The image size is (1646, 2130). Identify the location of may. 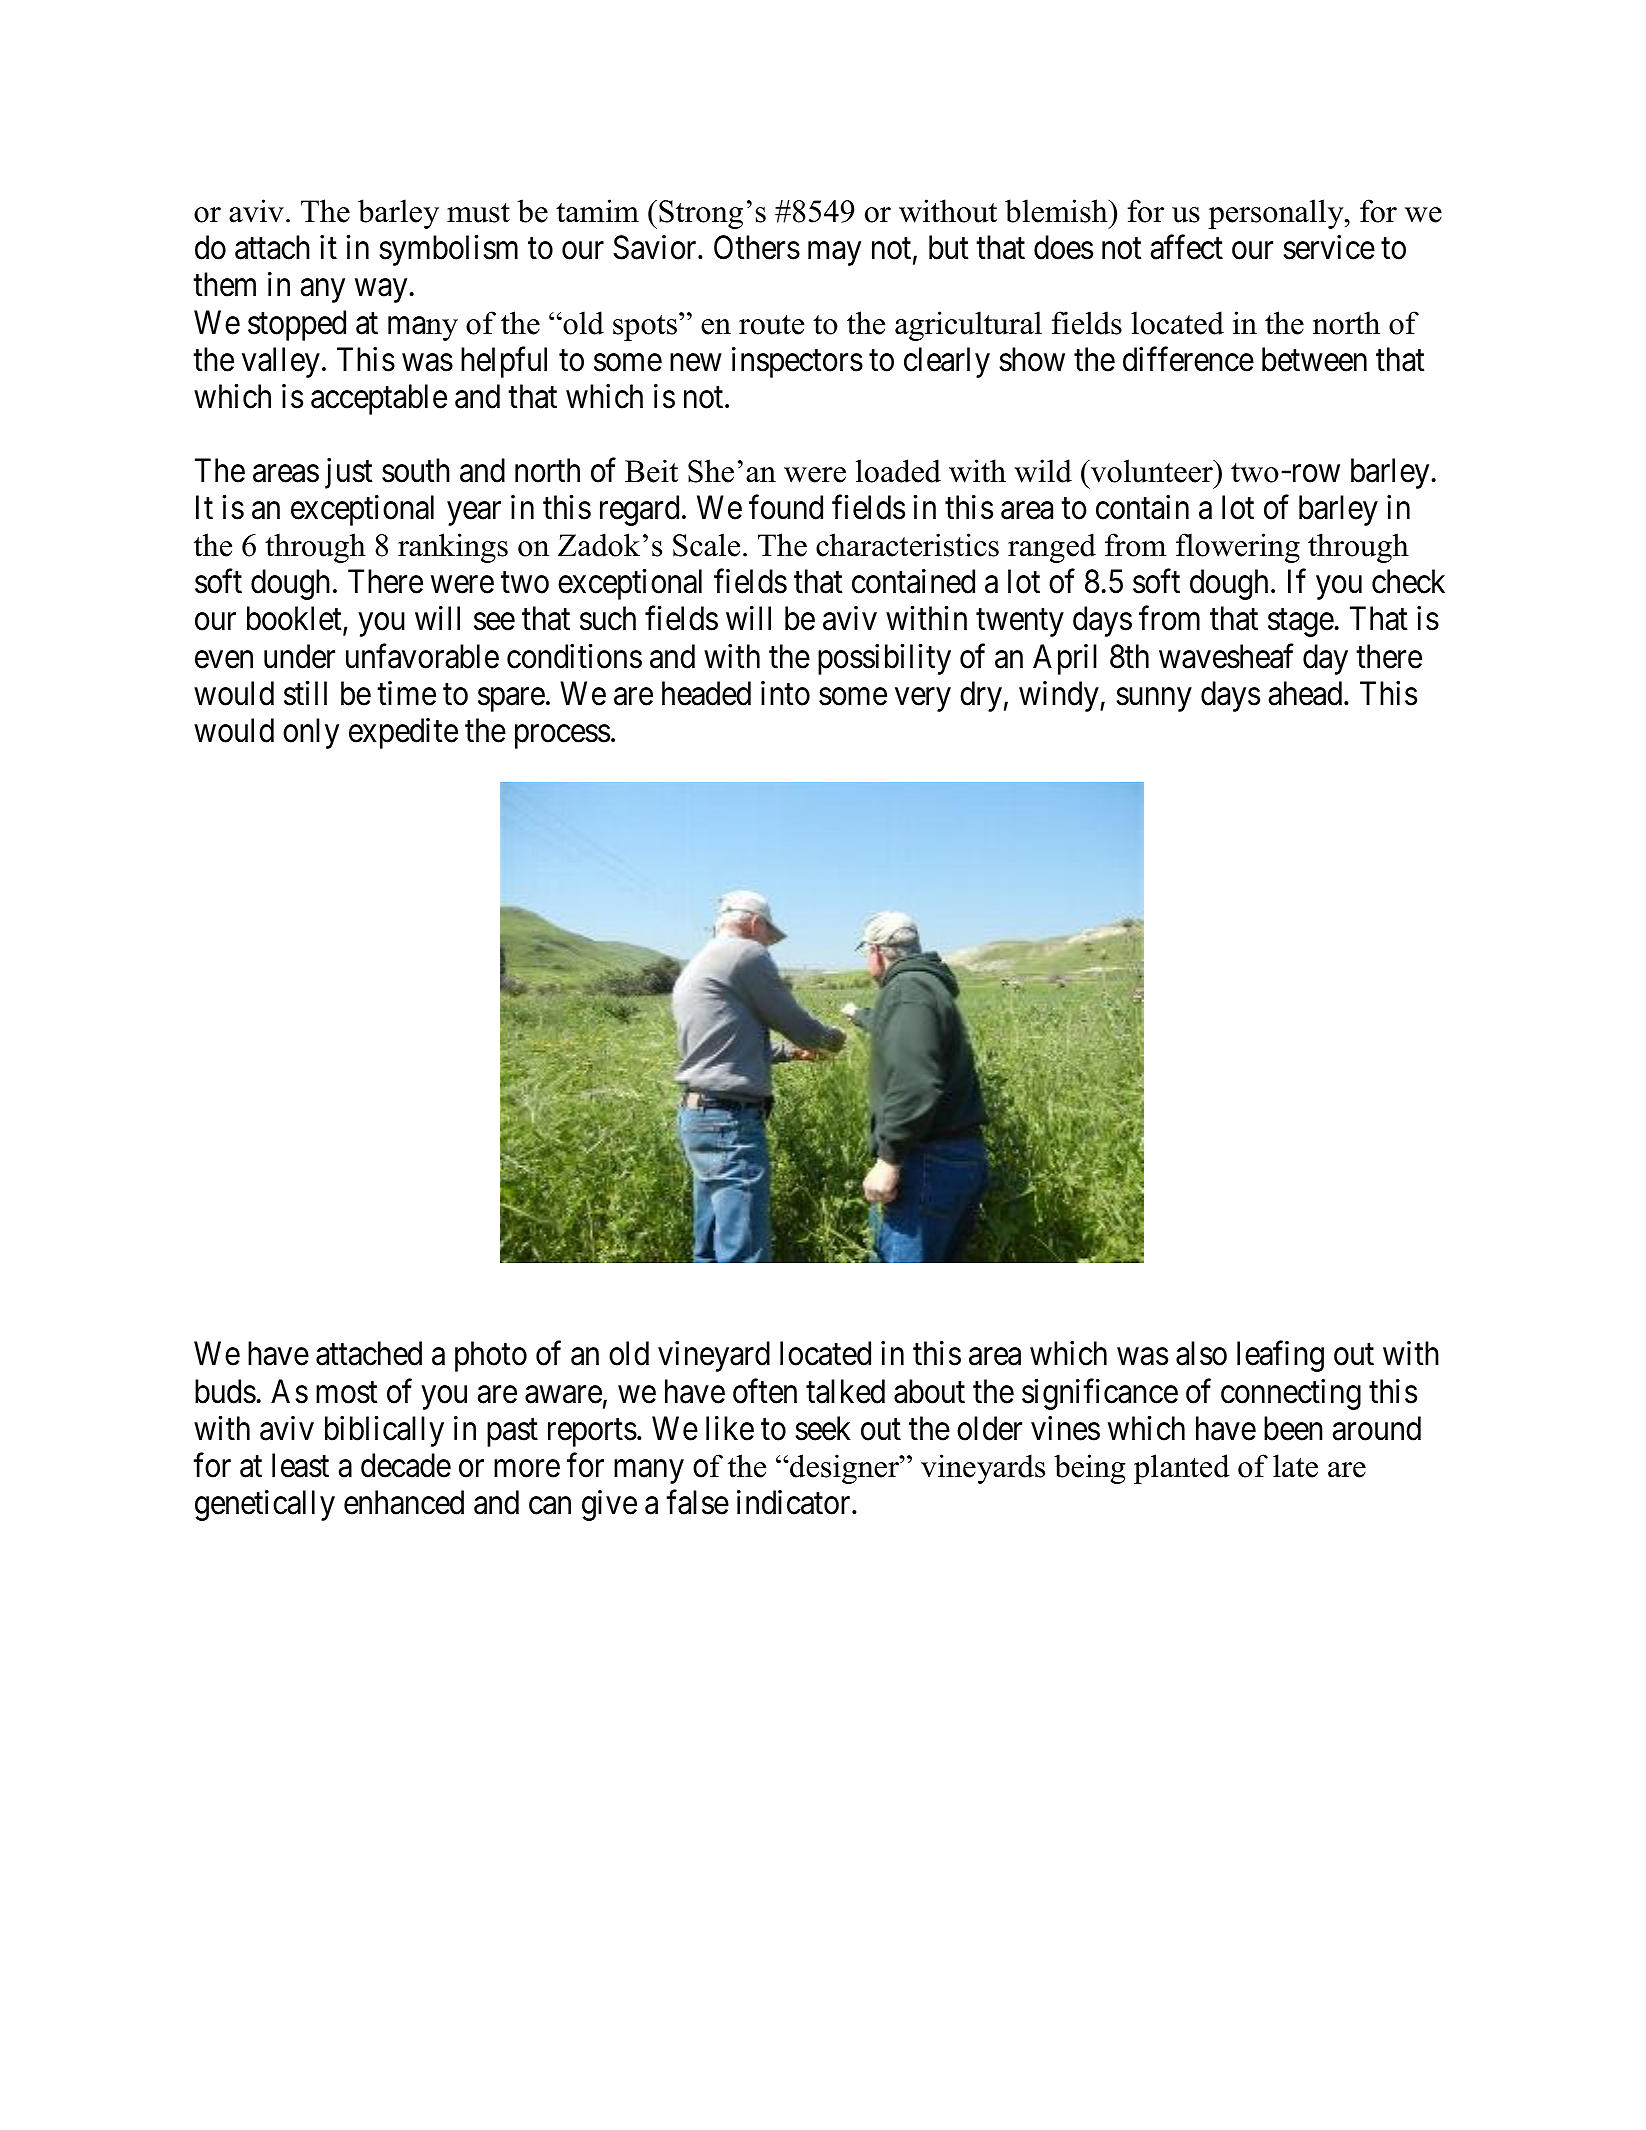
(834, 254).
